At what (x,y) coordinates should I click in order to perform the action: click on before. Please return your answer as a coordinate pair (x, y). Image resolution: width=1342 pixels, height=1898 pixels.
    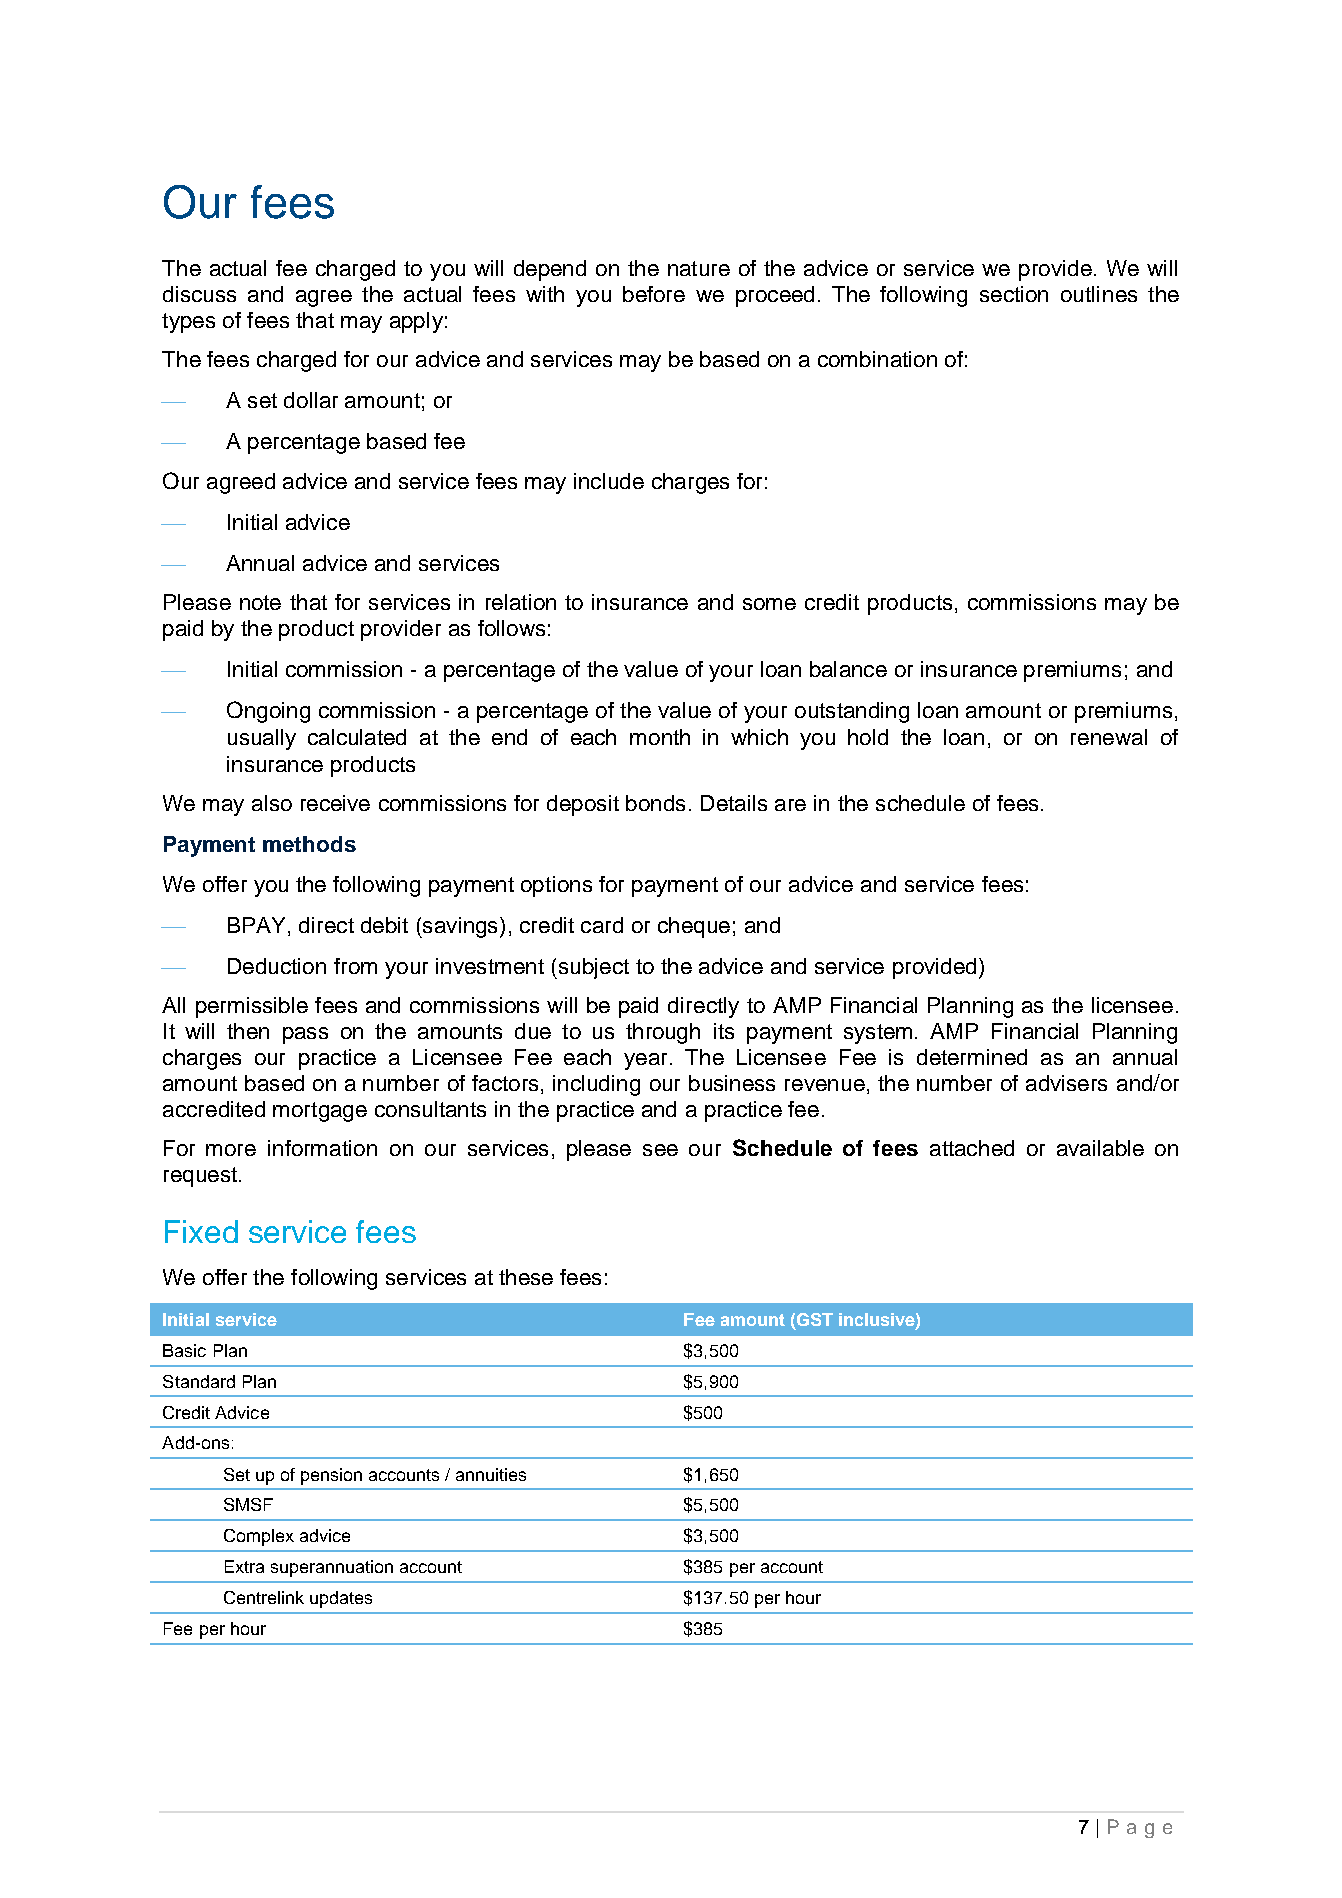
    Looking at the image, I should click on (654, 294).
